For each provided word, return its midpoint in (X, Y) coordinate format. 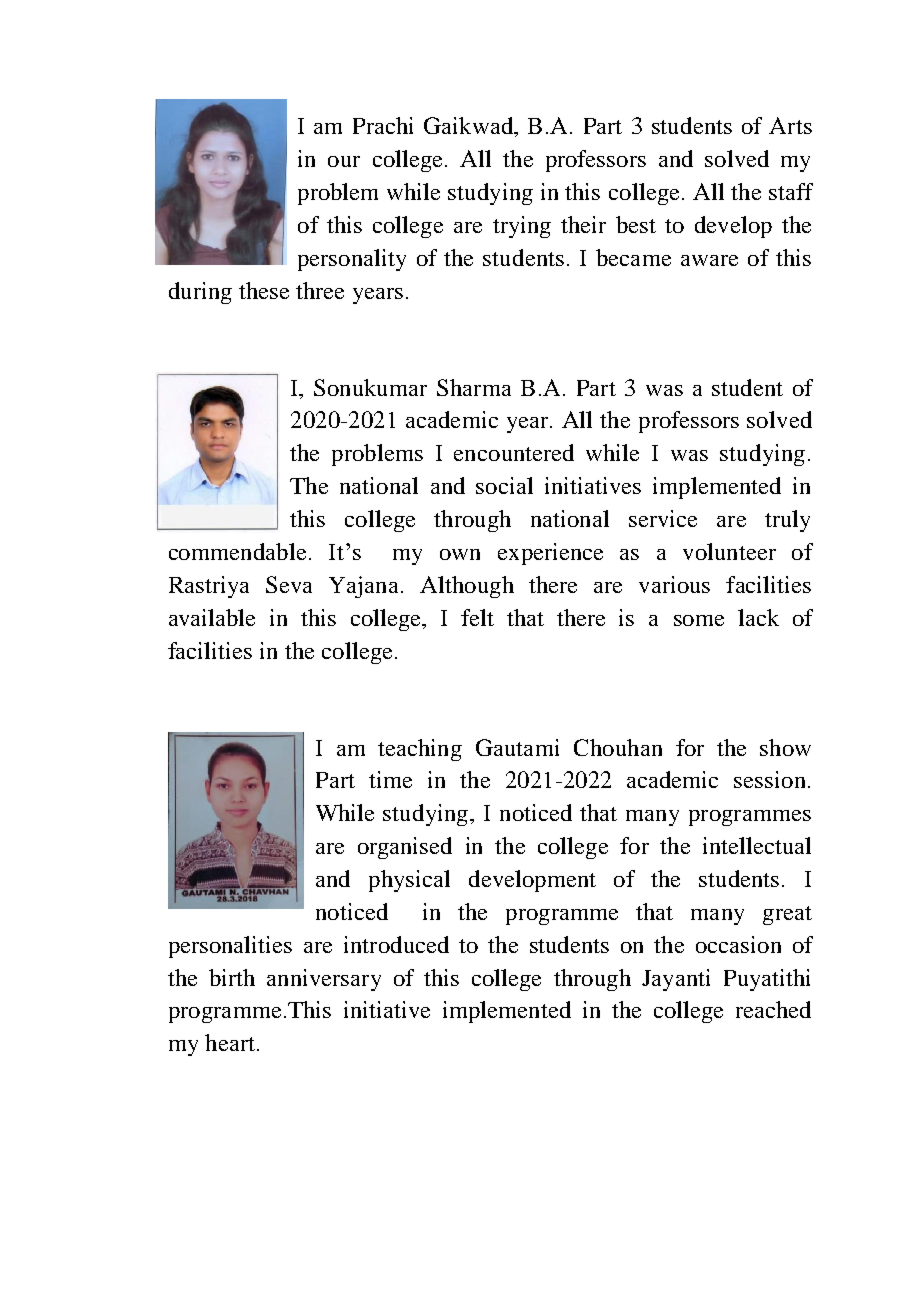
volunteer (729, 551)
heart (231, 1042)
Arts (790, 125)
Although (467, 587)
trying (522, 227)
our (344, 161)
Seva (289, 584)
